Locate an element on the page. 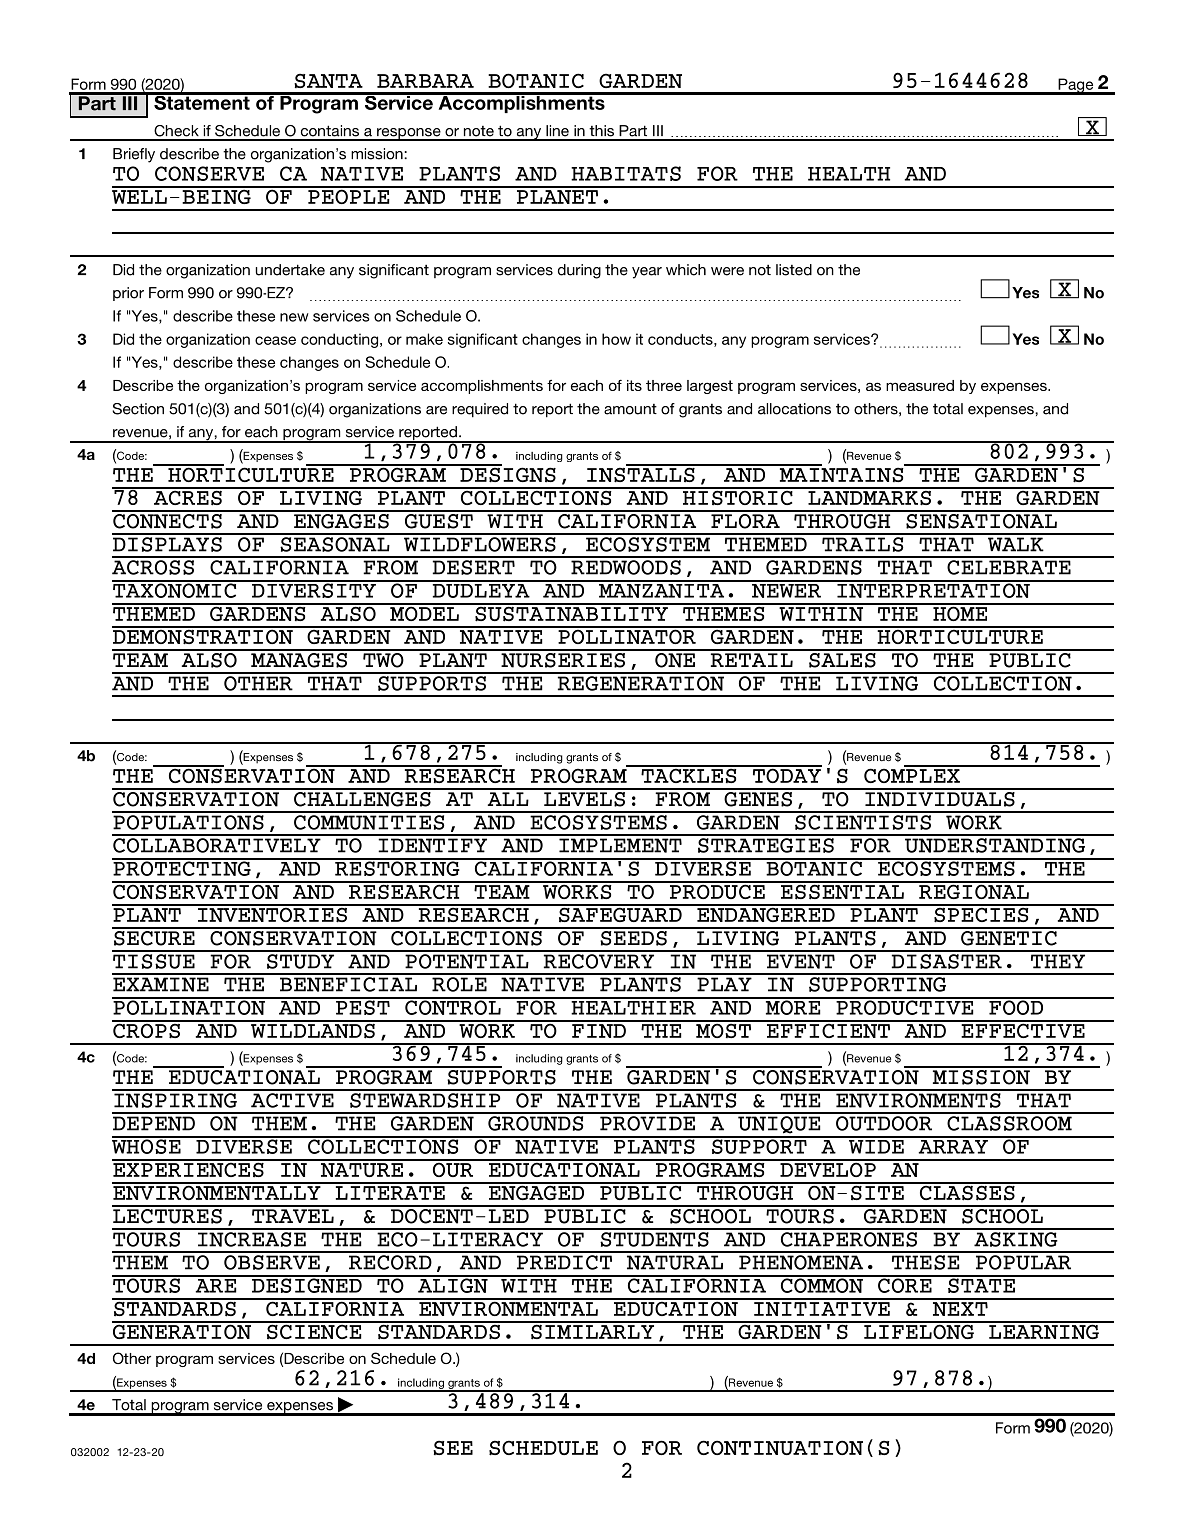 The image size is (1182, 1529). how is located at coordinates (616, 339).
